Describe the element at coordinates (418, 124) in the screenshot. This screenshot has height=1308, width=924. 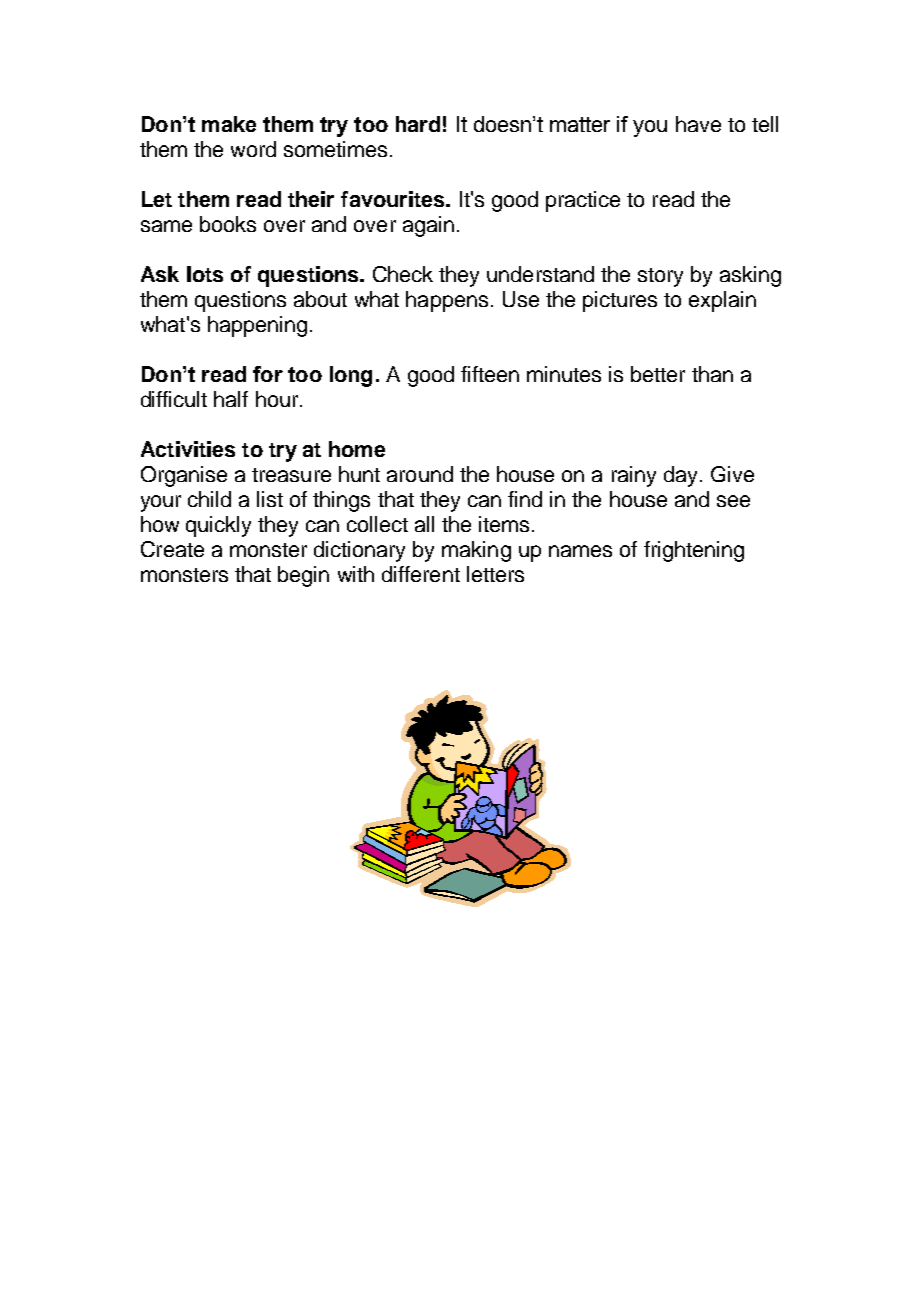
I see `hard` at that location.
